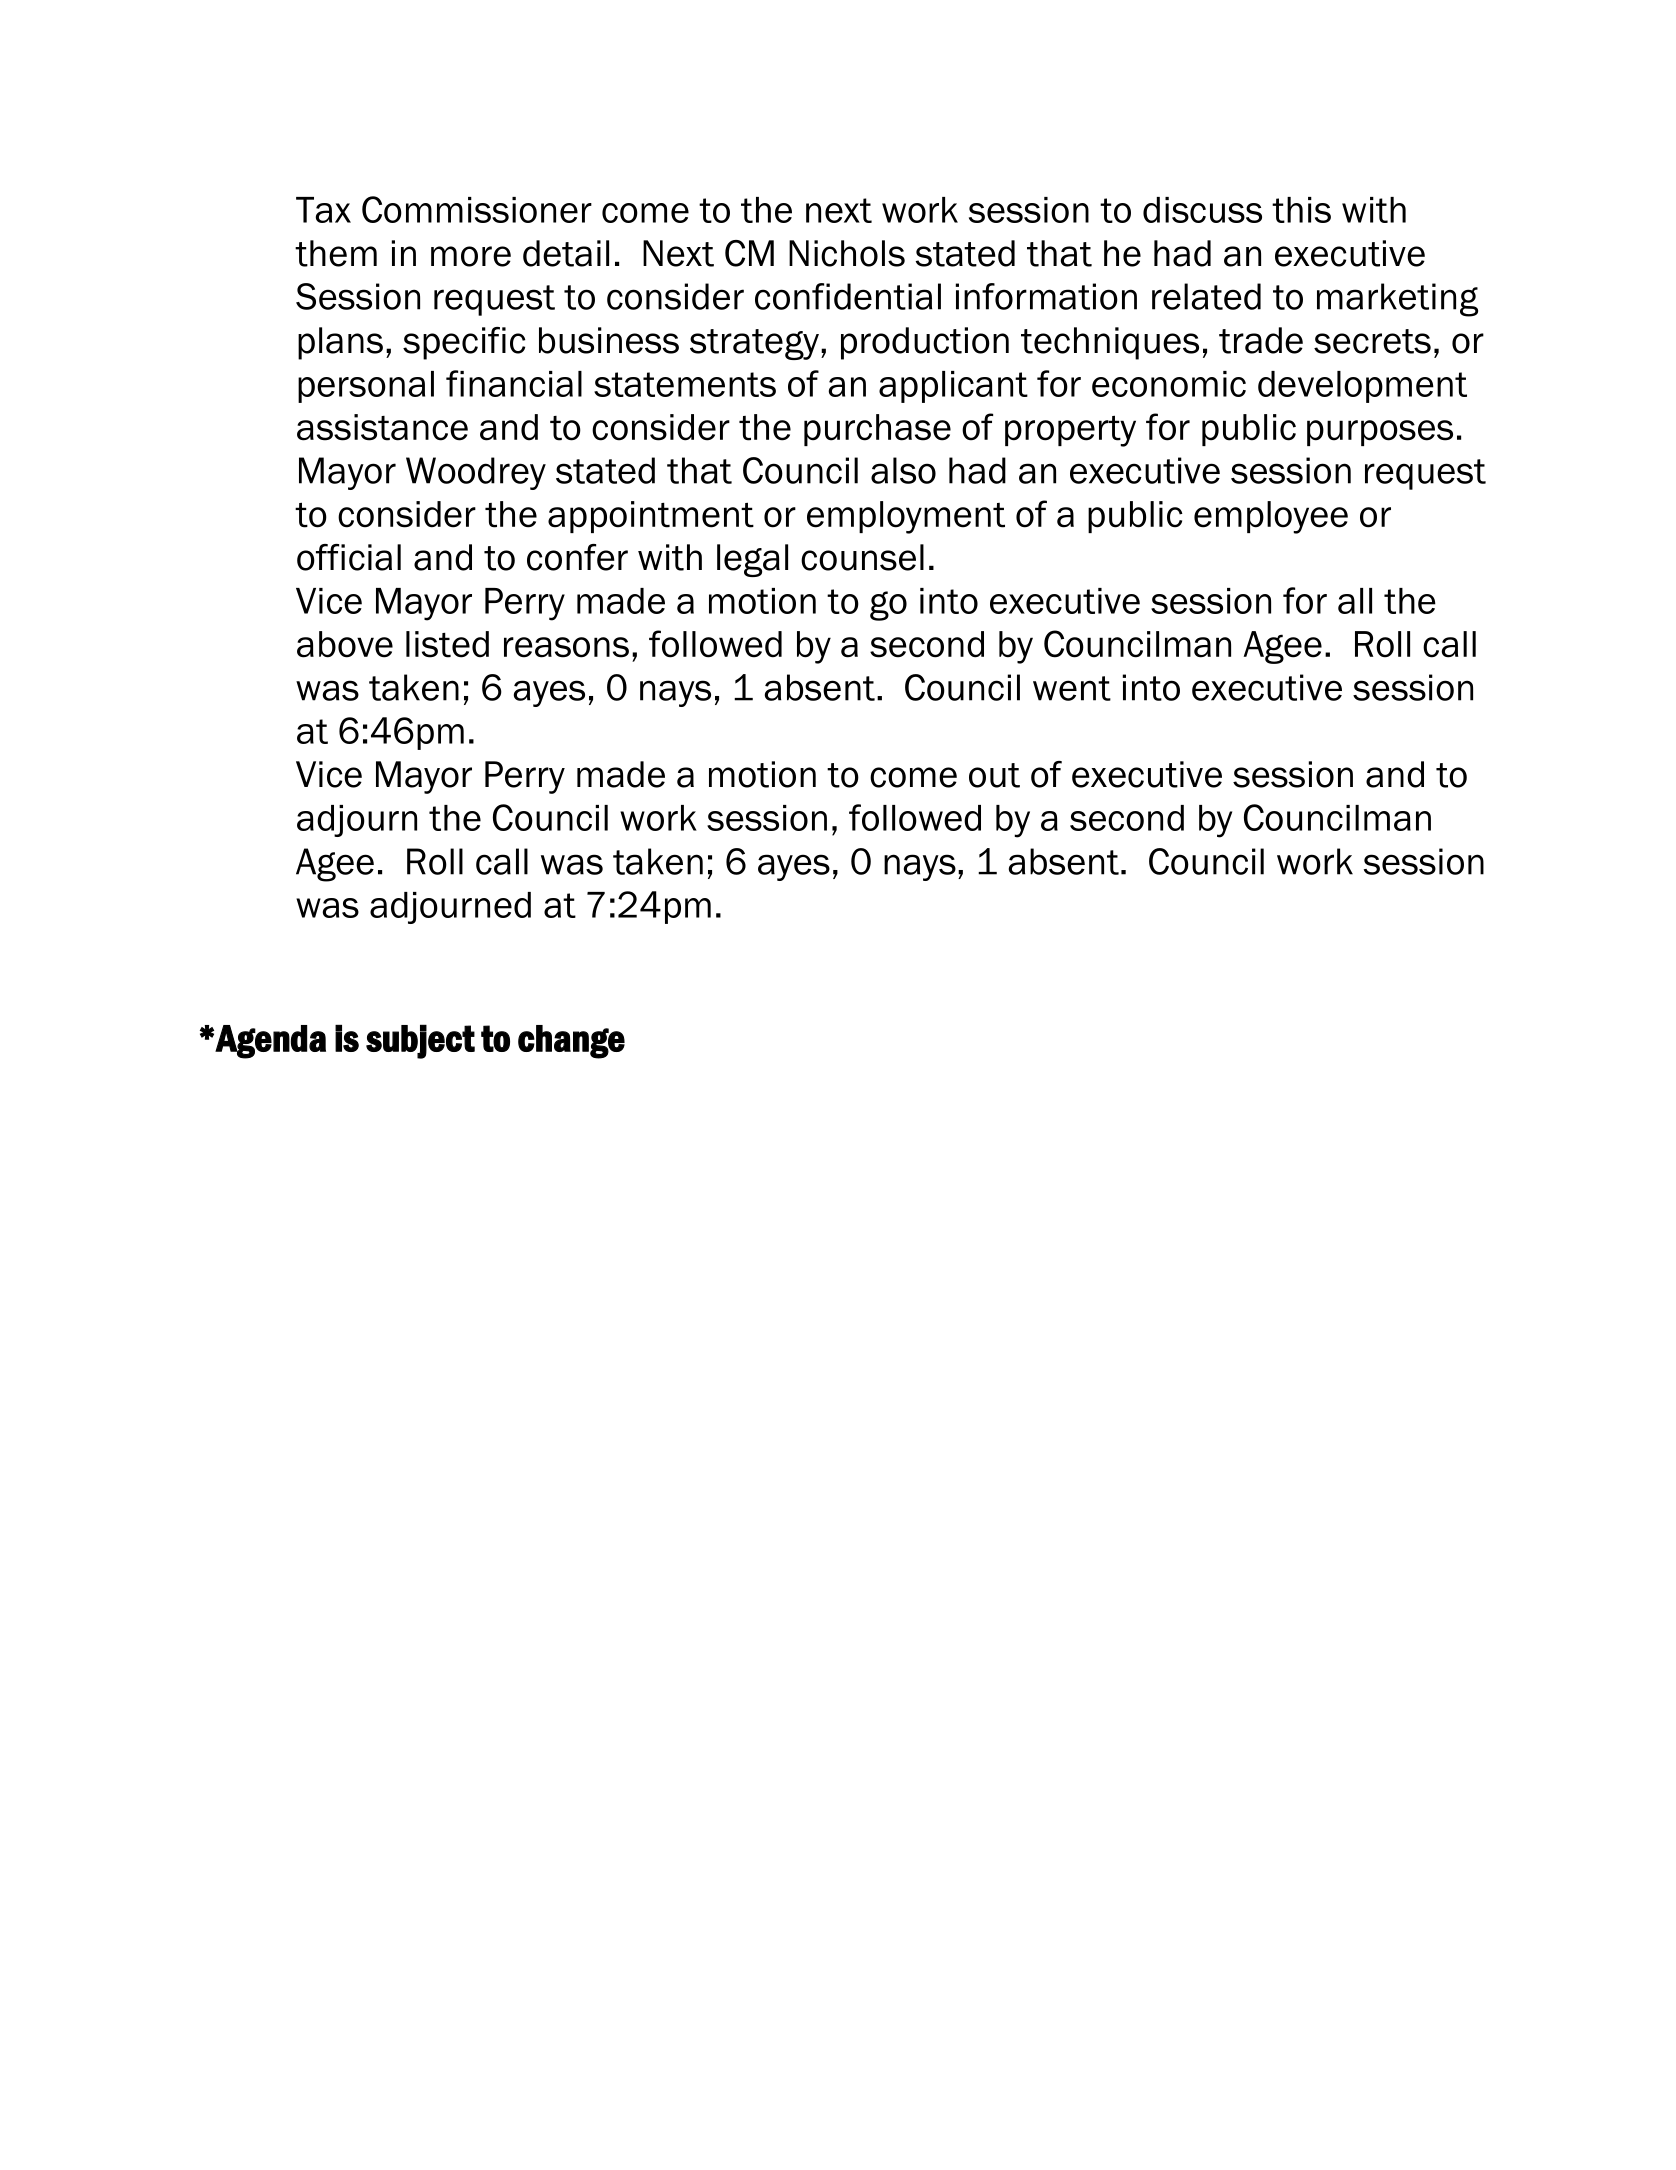 This screenshot has height=2170, width=1676. I want to click on Nichols, so click(847, 253).
